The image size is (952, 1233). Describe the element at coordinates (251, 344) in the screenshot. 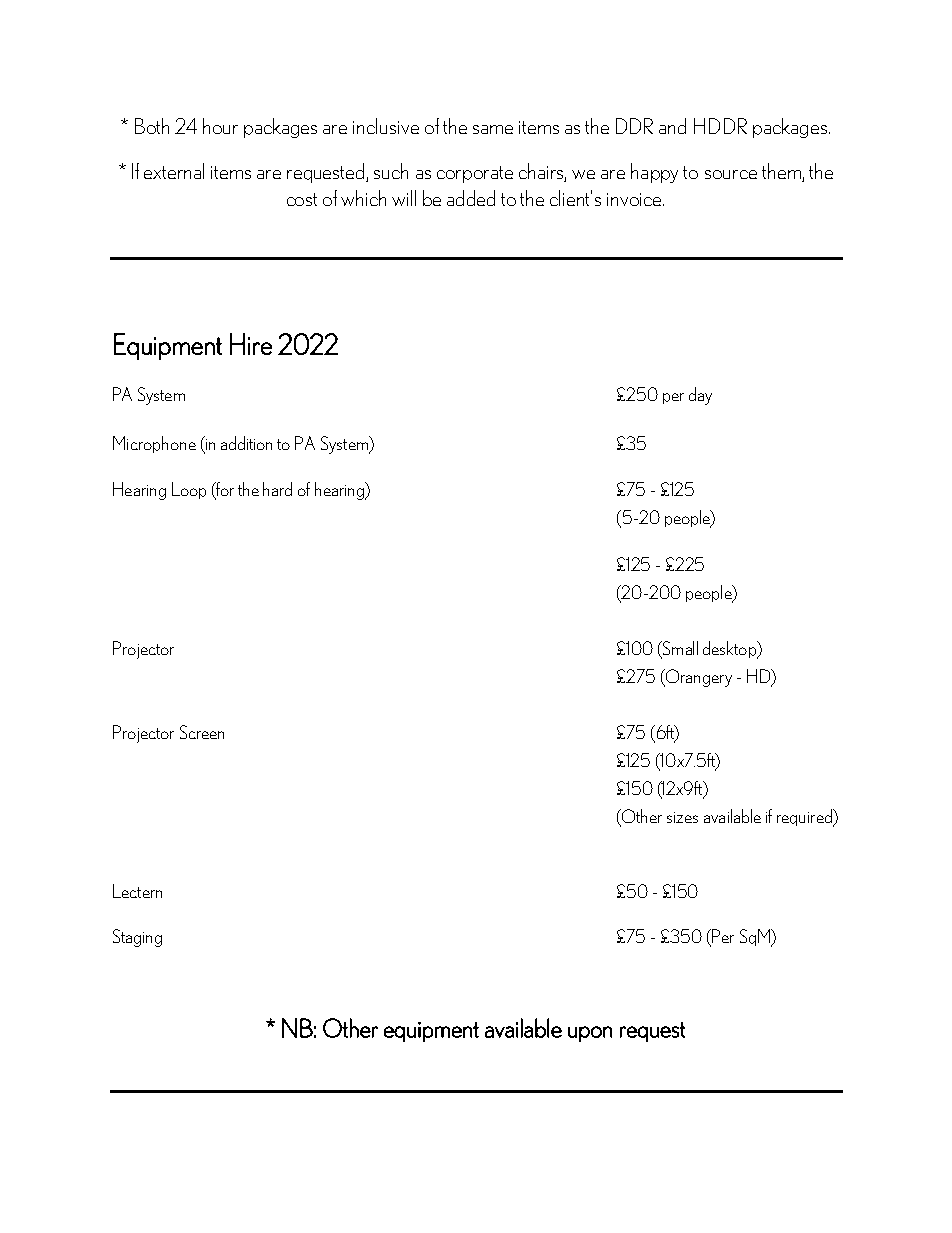

I see `Hire` at that location.
